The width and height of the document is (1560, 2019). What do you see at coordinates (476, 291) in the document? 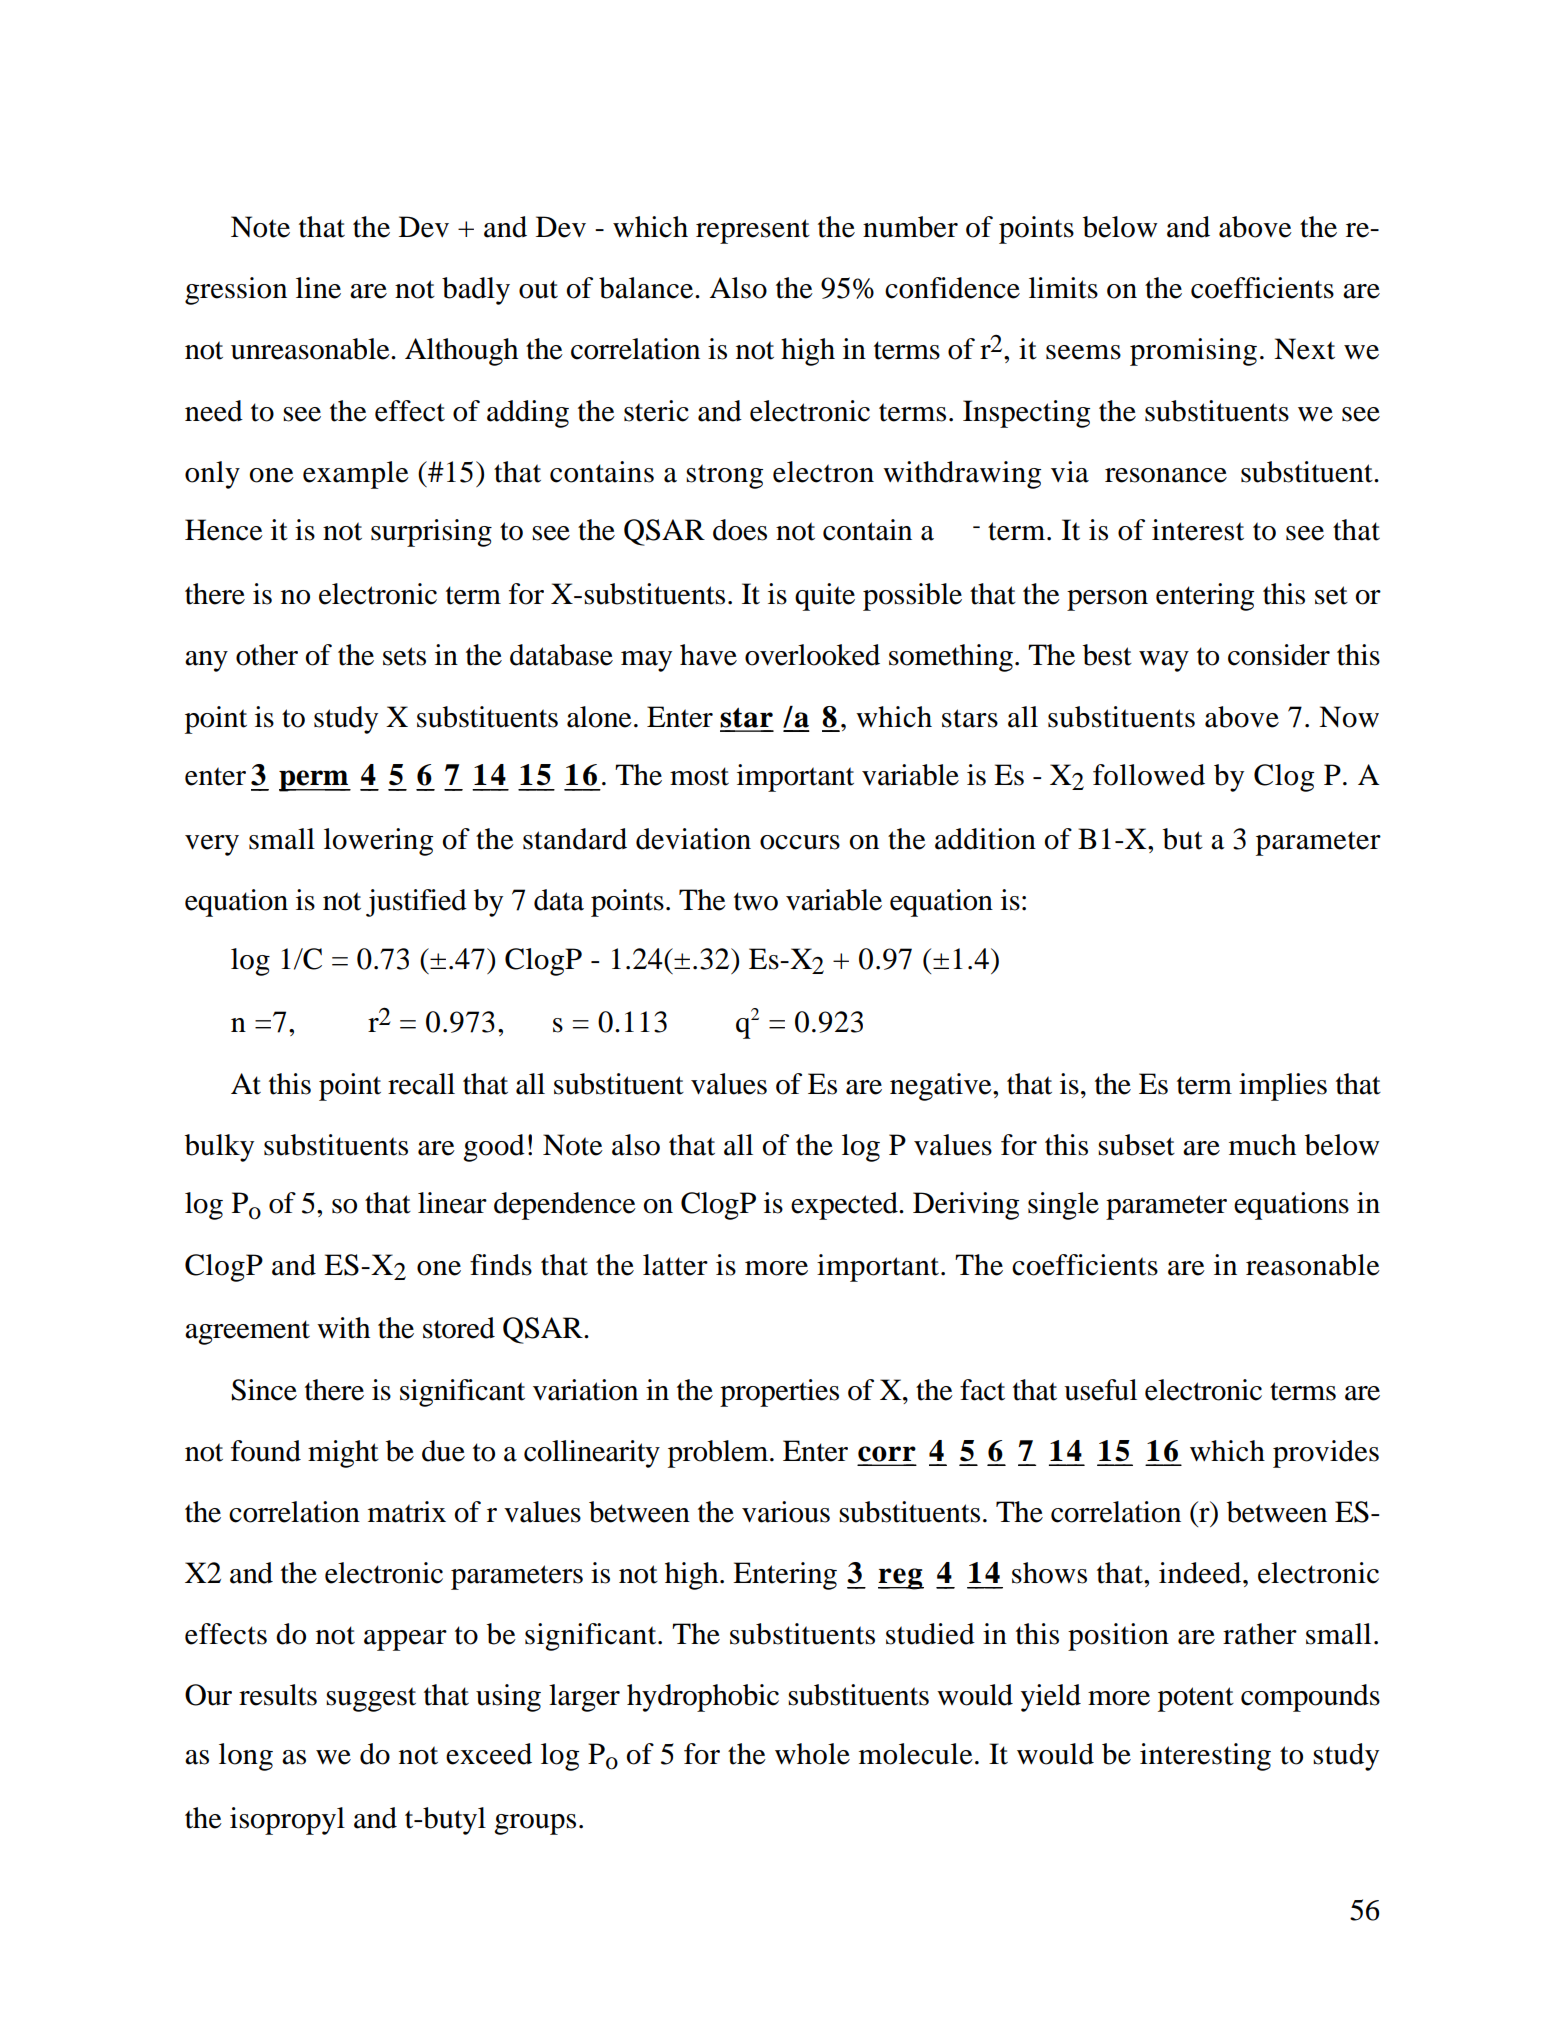
I see `badly` at bounding box center [476, 291].
